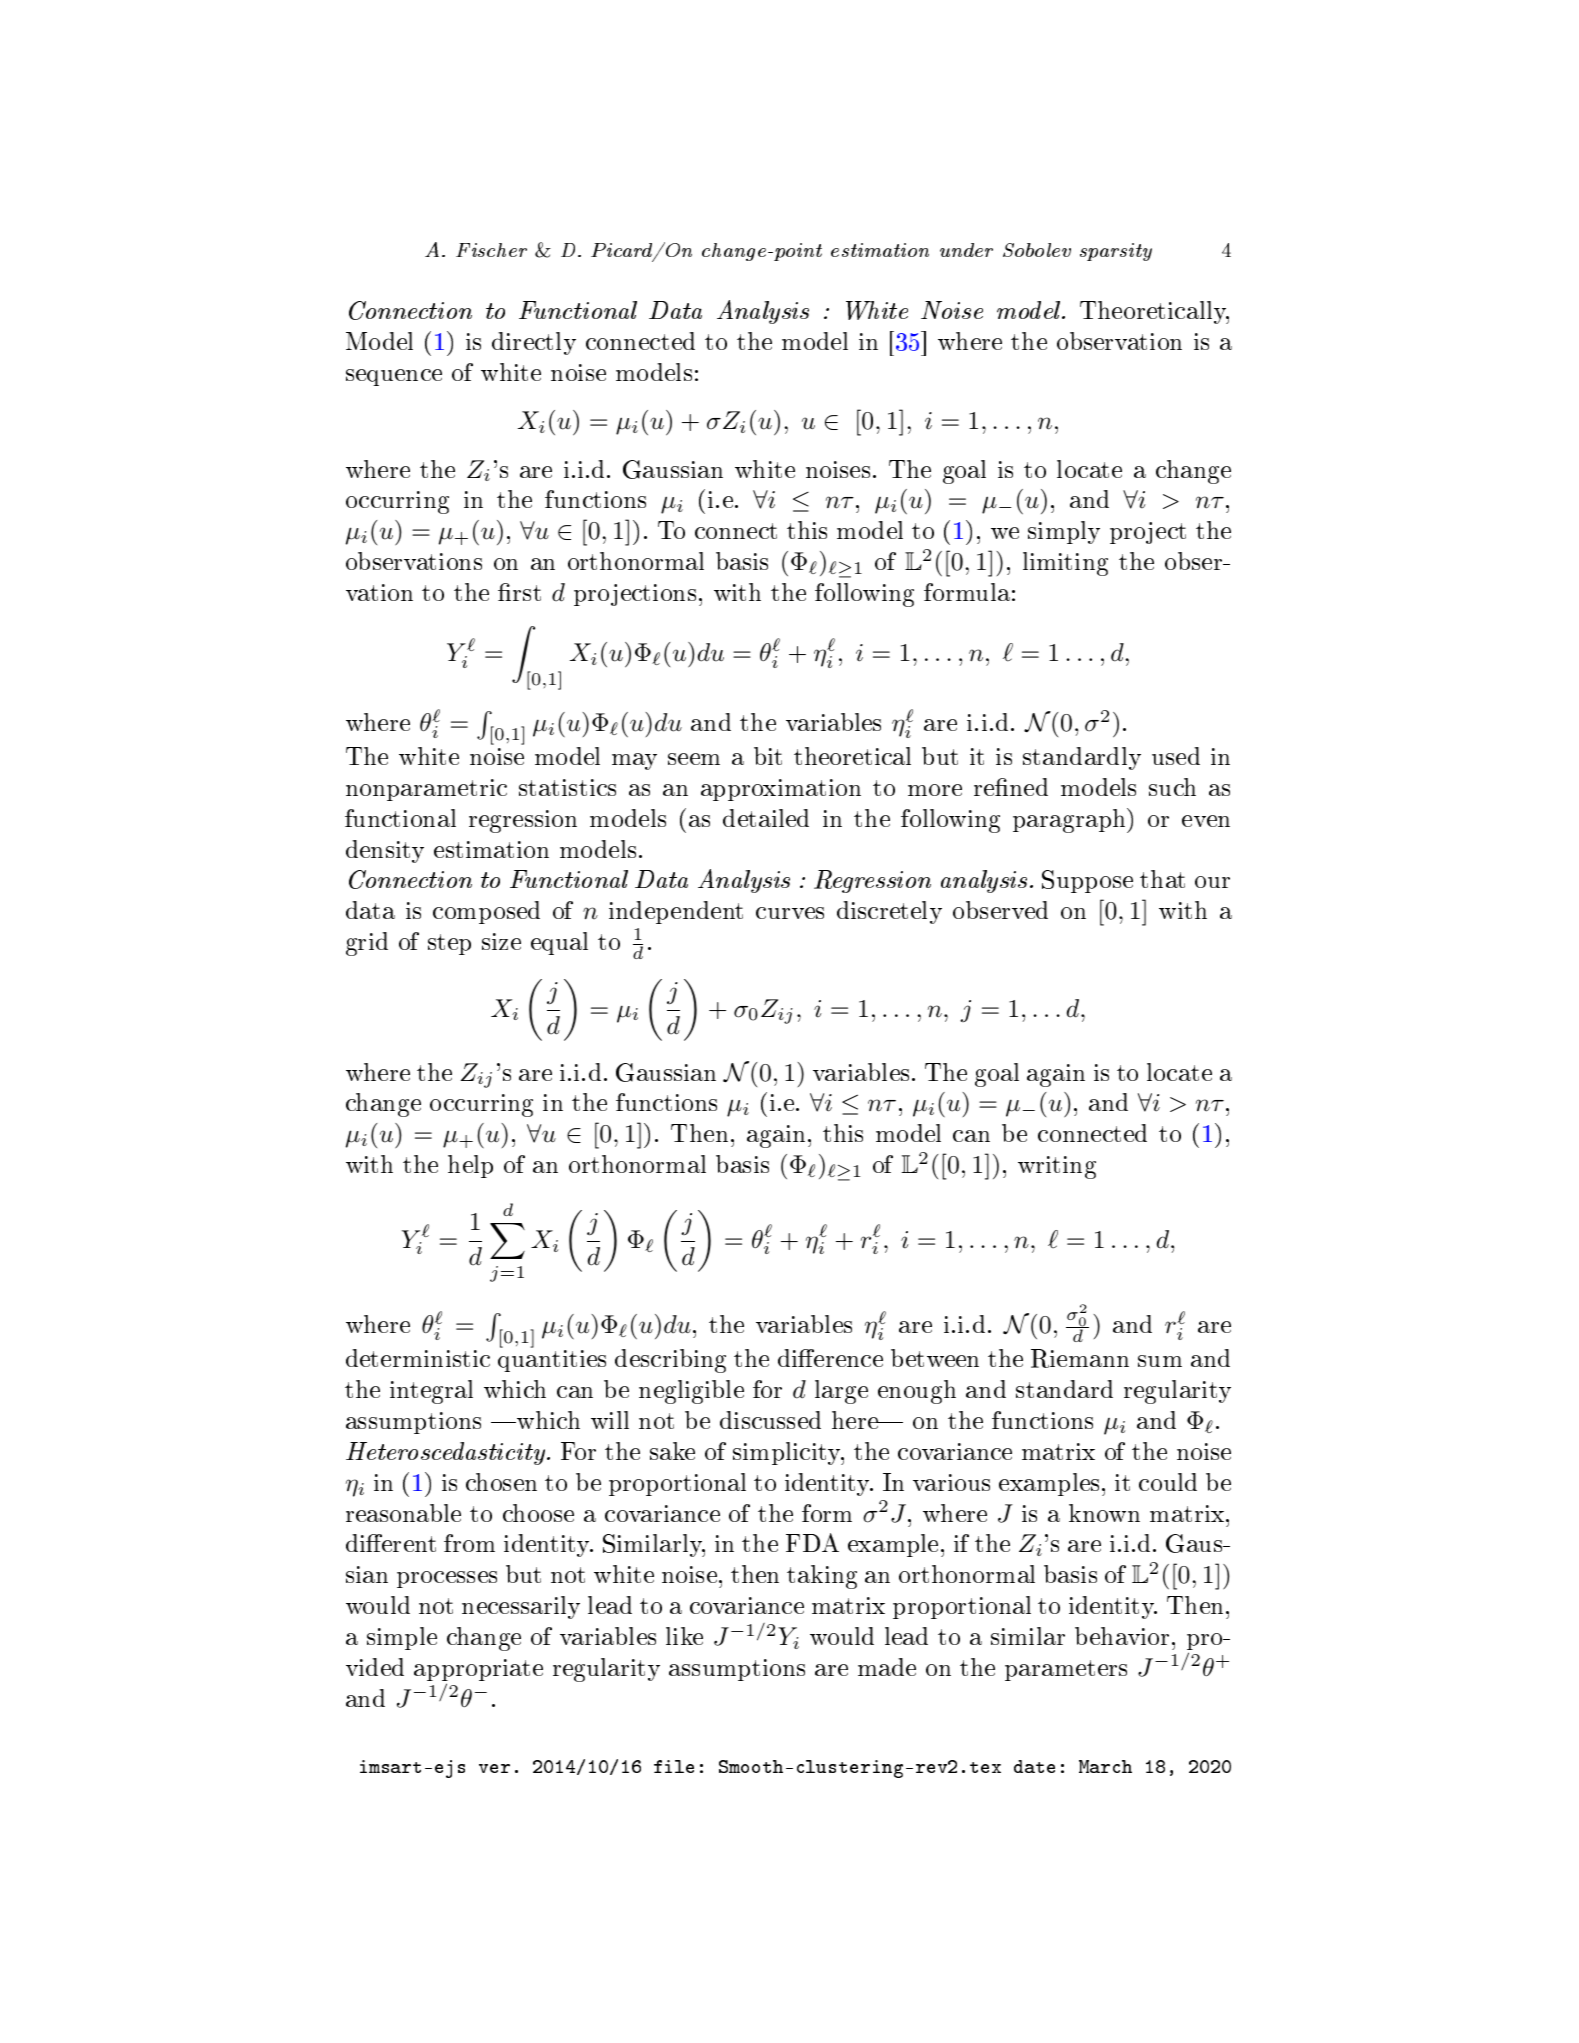  Describe the element at coordinates (491, 250) in the image. I see `Fischer` at that location.
